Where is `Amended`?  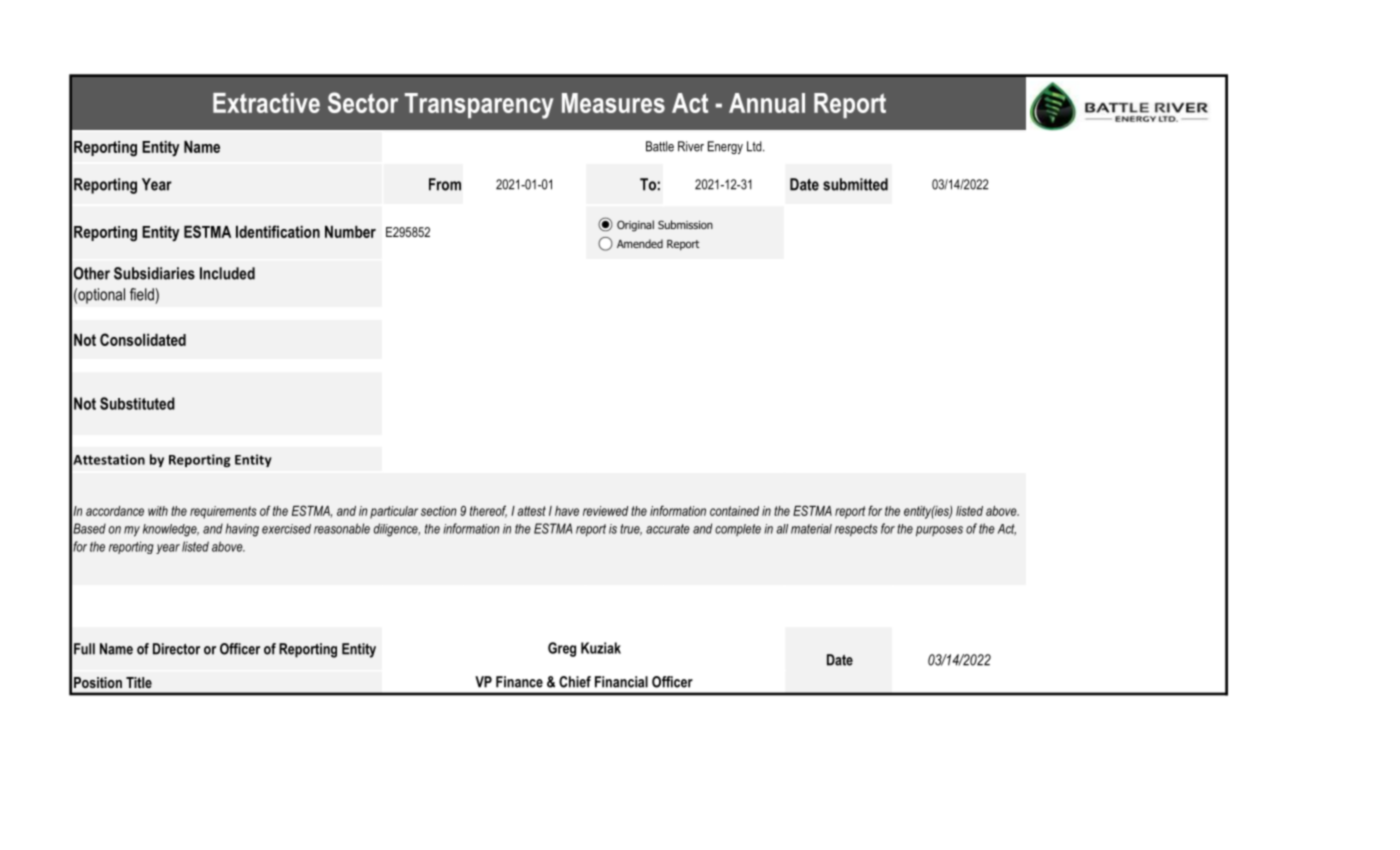
Amended is located at coordinates (640, 243).
